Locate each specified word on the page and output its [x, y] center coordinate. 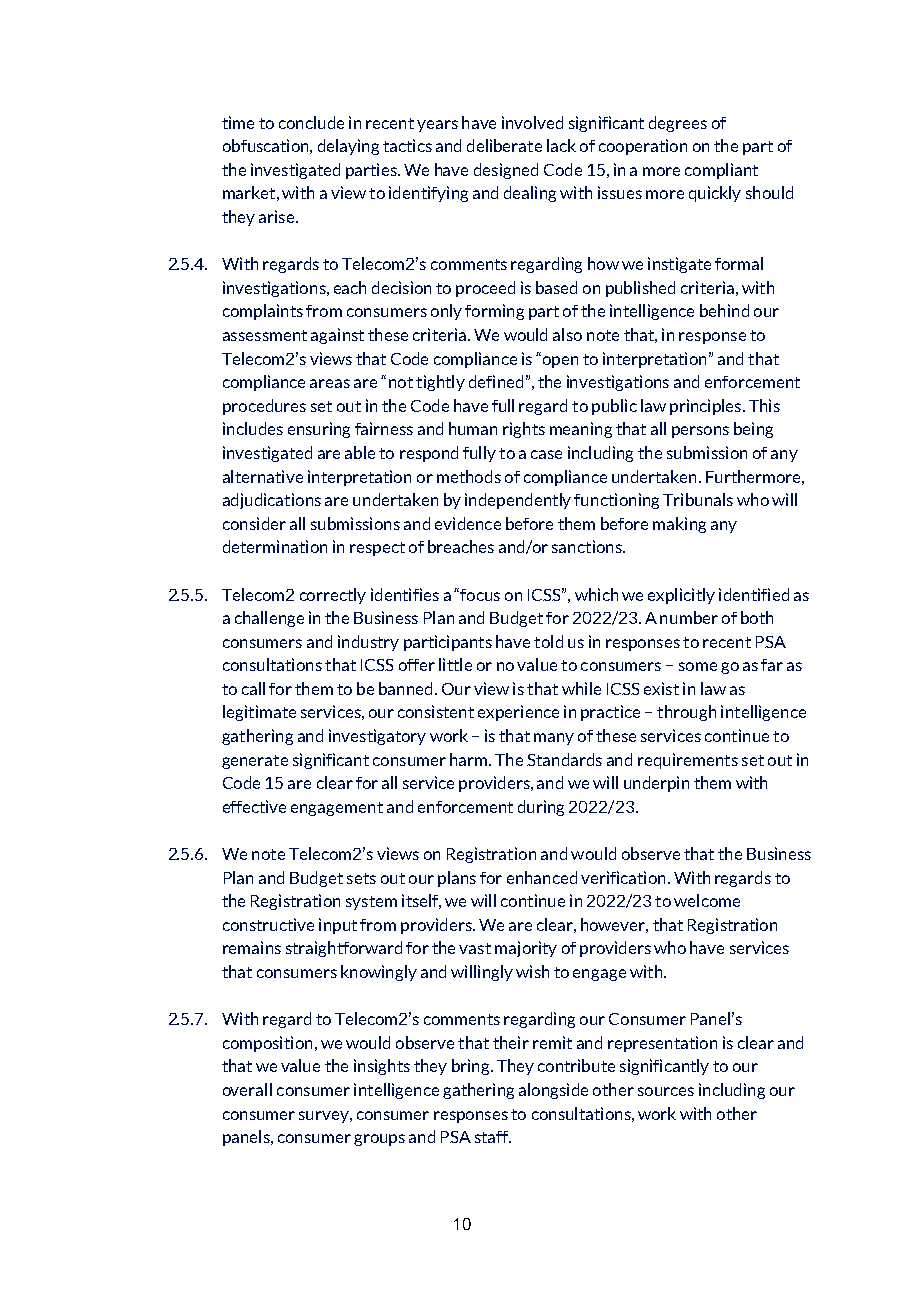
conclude [311, 122]
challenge [269, 619]
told [548, 641]
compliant [721, 171]
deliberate [504, 145]
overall [247, 1089]
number [689, 617]
